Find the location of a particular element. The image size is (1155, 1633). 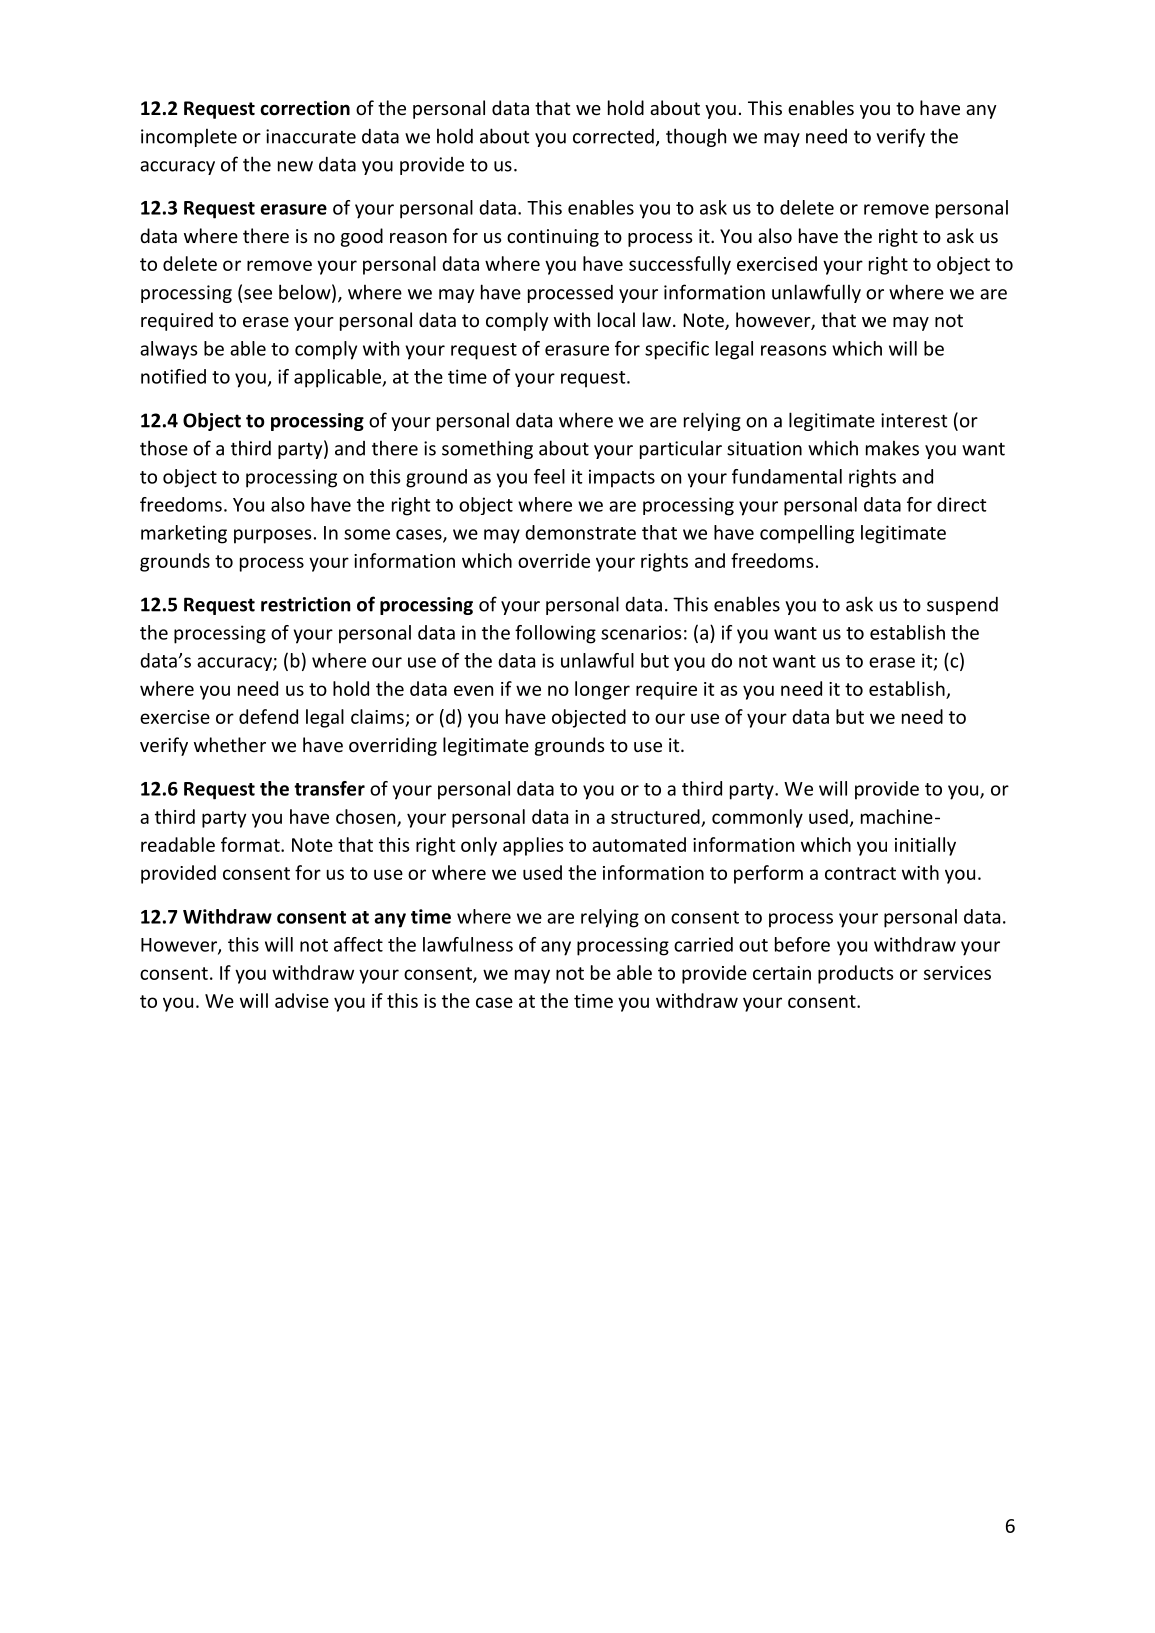

corrected is located at coordinates (613, 136).
